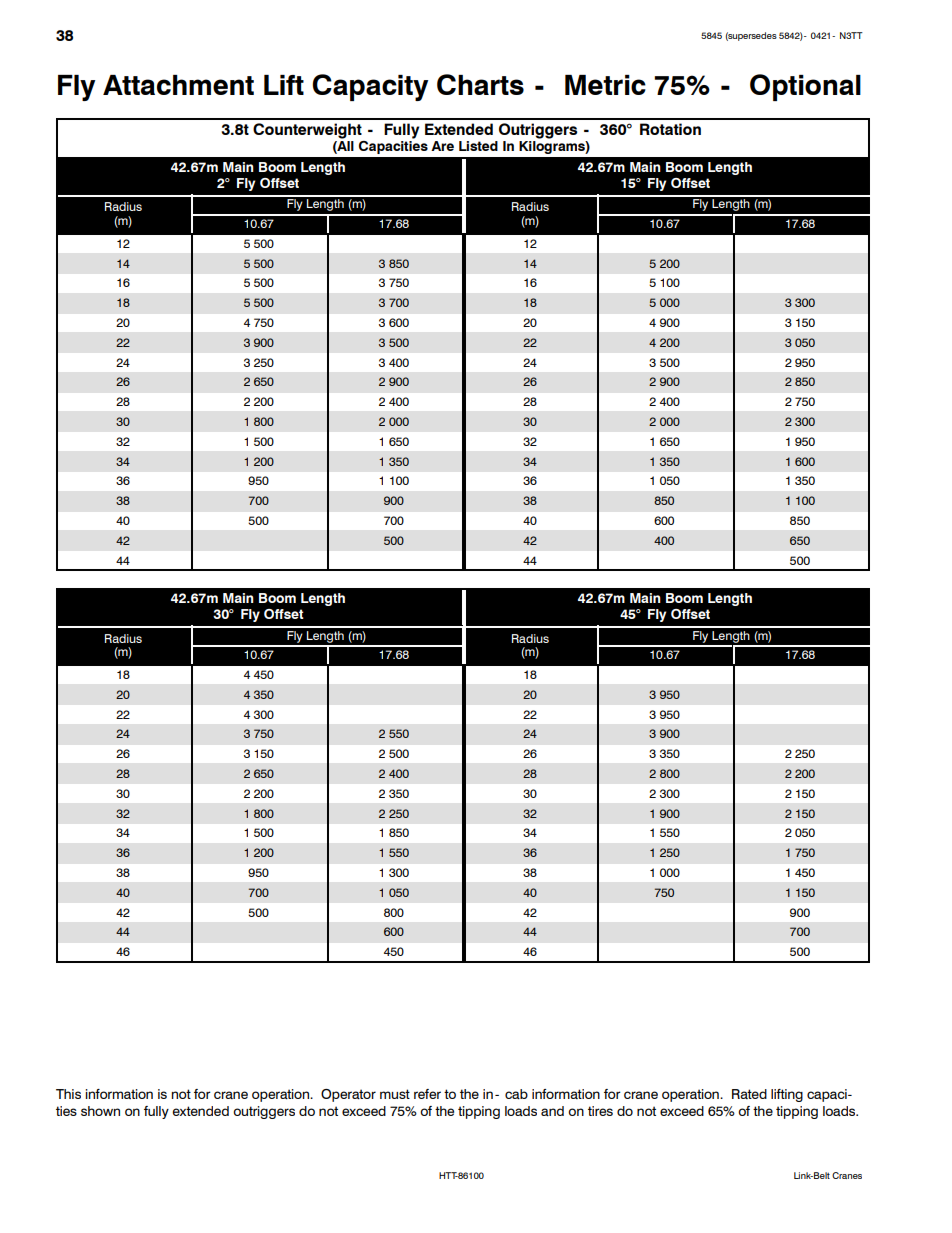  What do you see at coordinates (442, 146) in the screenshot?
I see `Are` at bounding box center [442, 146].
